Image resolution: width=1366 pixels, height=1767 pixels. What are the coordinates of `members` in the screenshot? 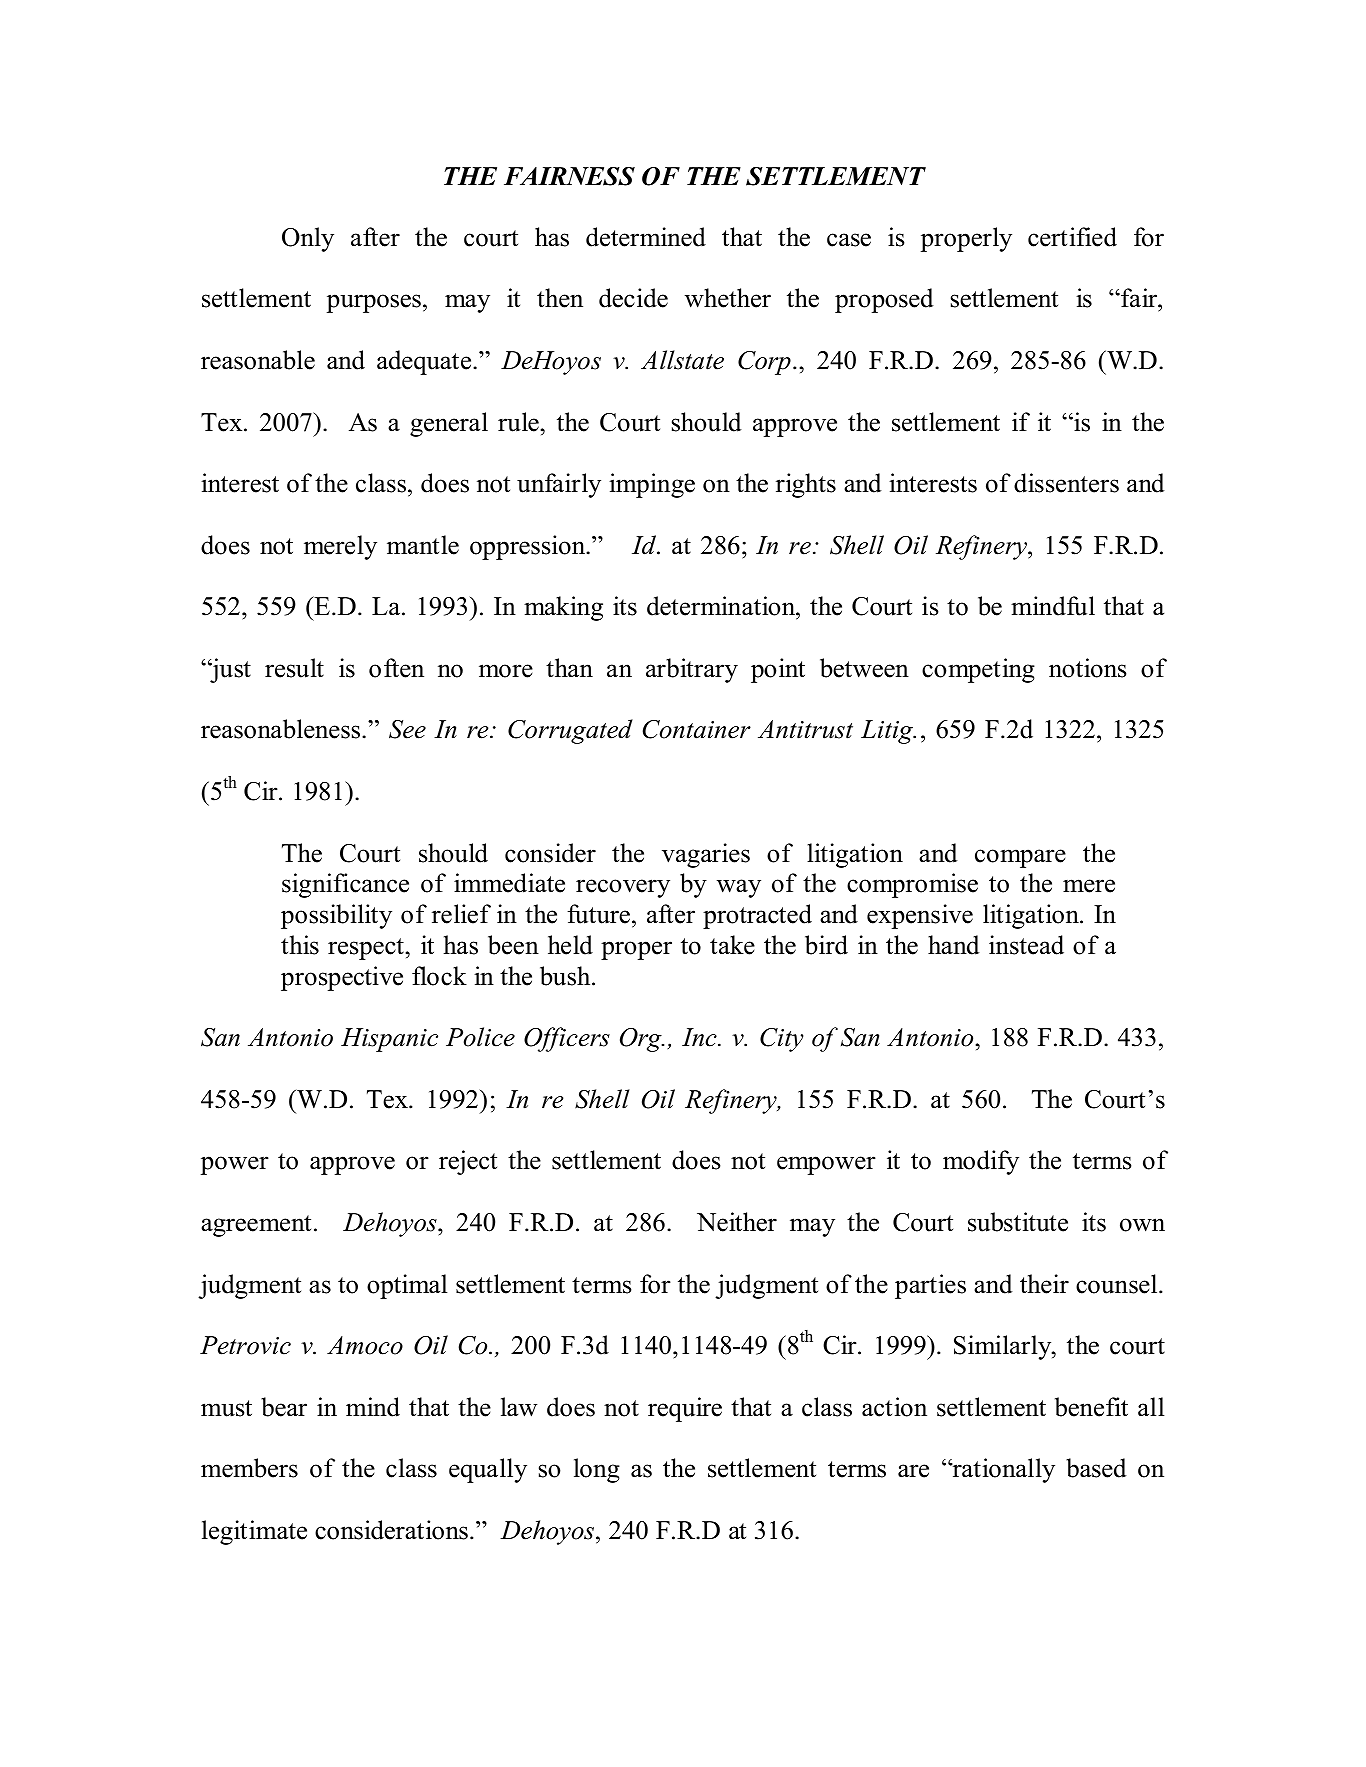 It's located at (249, 1468).
